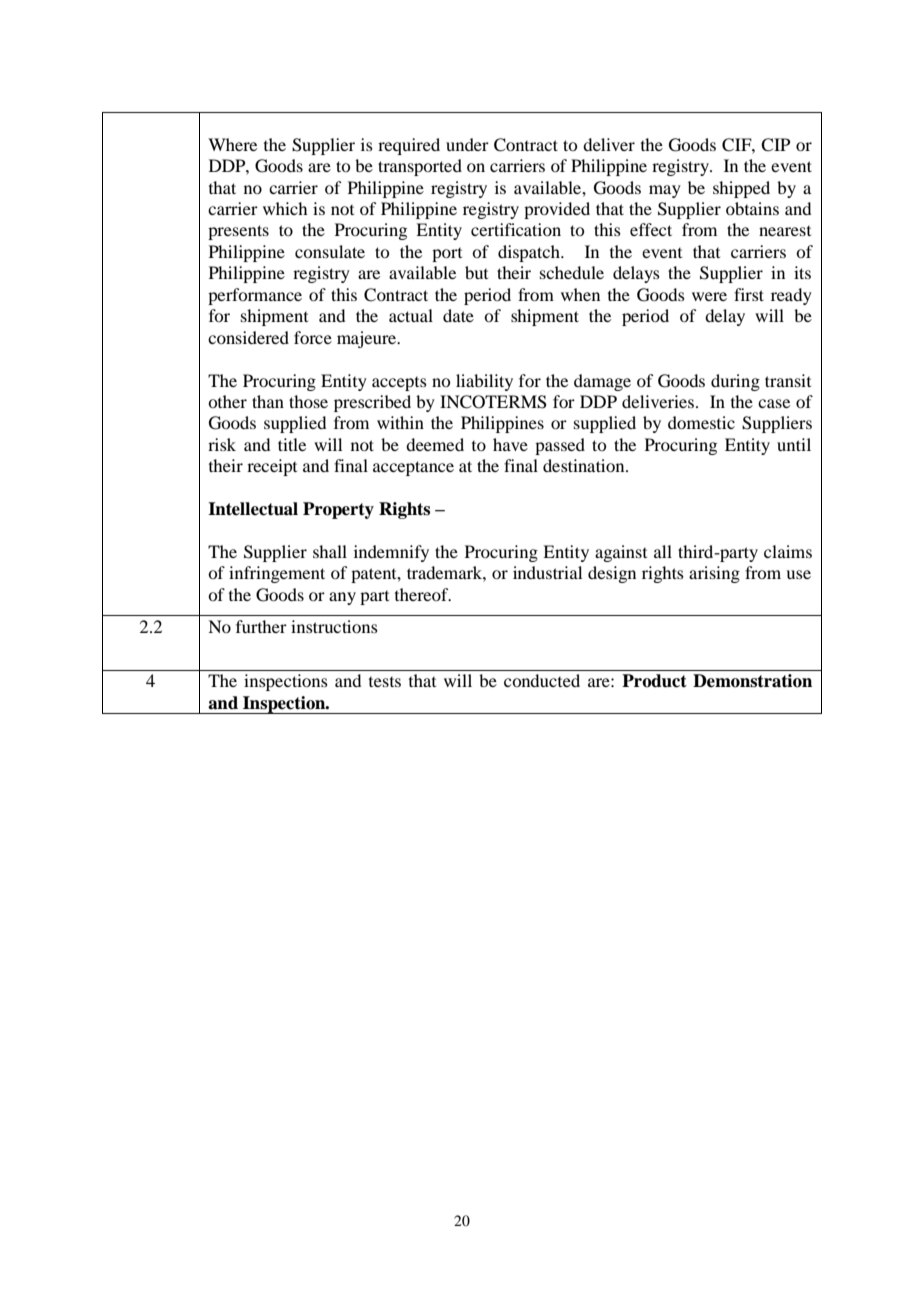 The image size is (924, 1307). What do you see at coordinates (232, 144) in the page?
I see `Where` at bounding box center [232, 144].
